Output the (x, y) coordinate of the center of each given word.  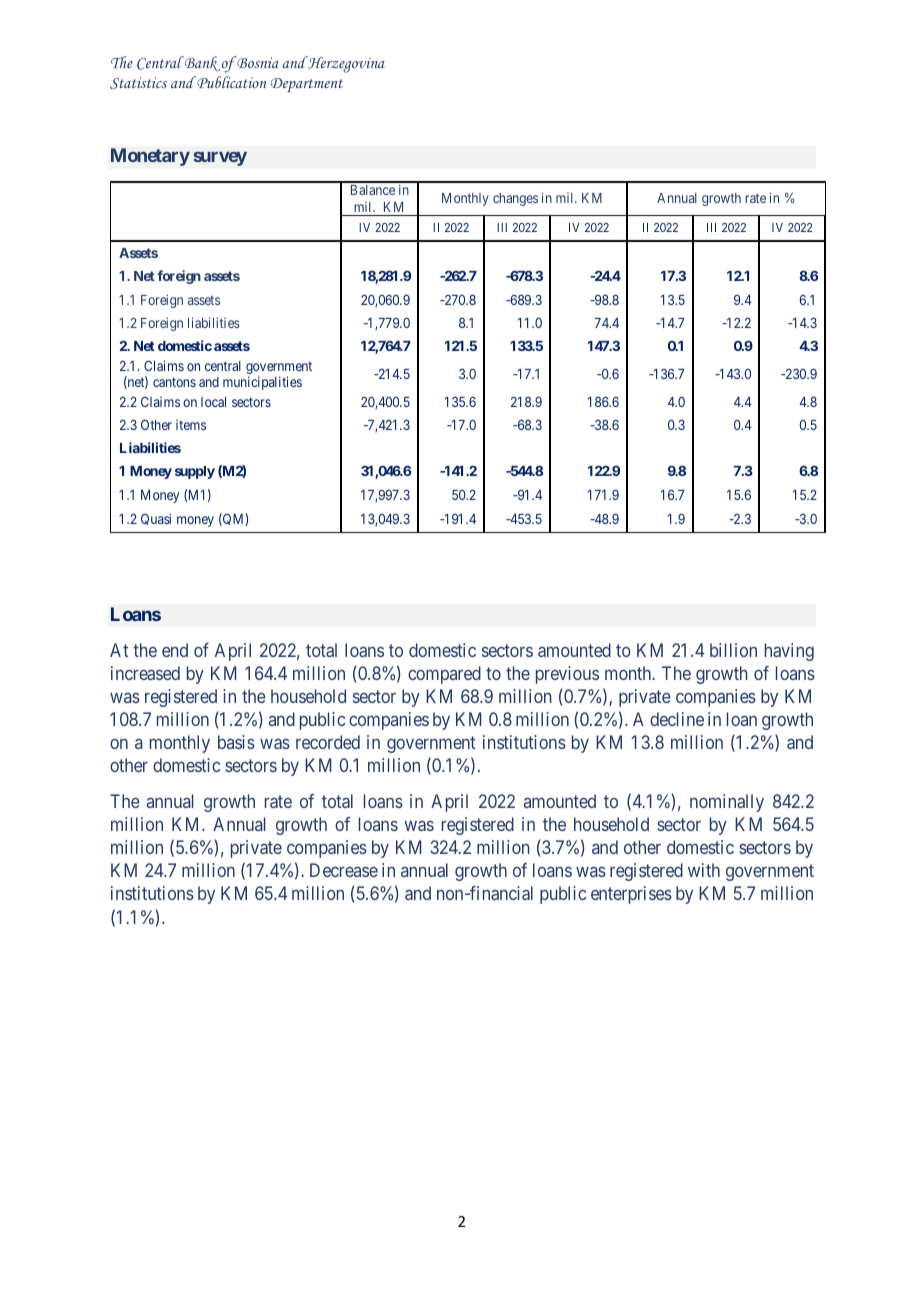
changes (515, 199)
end (175, 650)
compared (444, 675)
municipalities (262, 383)
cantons (174, 382)
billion (733, 650)
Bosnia (257, 62)
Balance (373, 190)
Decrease (344, 870)
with (704, 870)
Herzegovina (345, 64)
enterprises (631, 895)
